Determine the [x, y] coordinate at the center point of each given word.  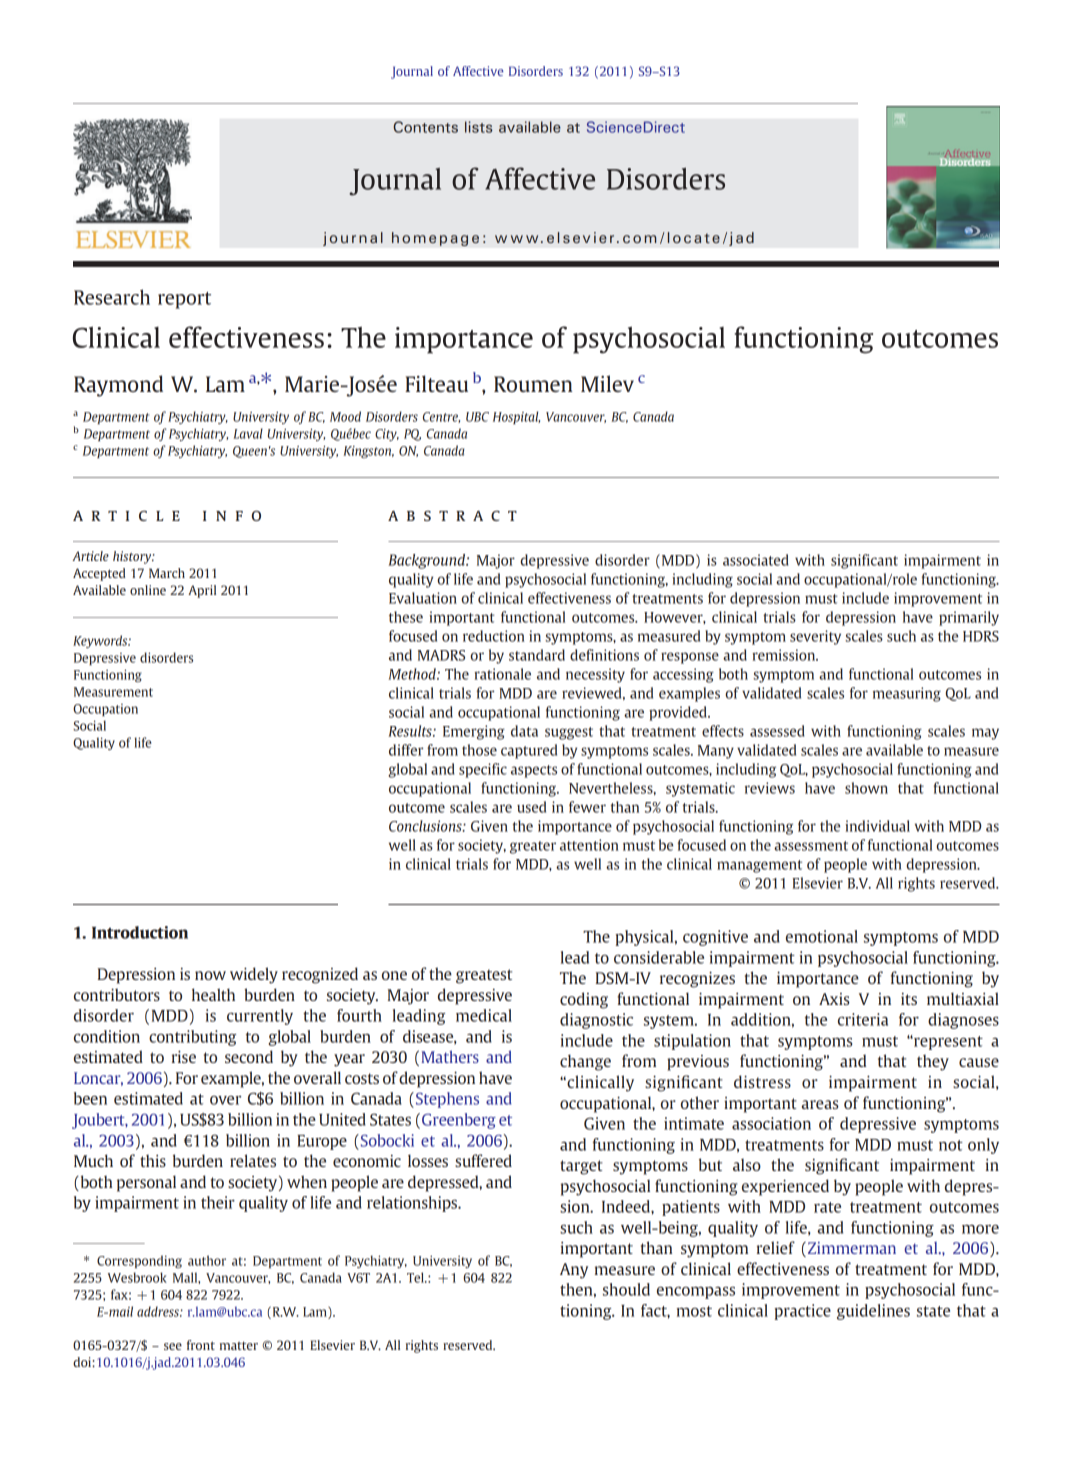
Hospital [516, 417]
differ [406, 750]
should [626, 1289]
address [159, 1311]
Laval [248, 433]
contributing [192, 1038]
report [184, 300]
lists [479, 127]
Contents [425, 127]
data [524, 731]
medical [484, 1015]
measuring [907, 694]
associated [756, 560]
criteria [863, 1019]
